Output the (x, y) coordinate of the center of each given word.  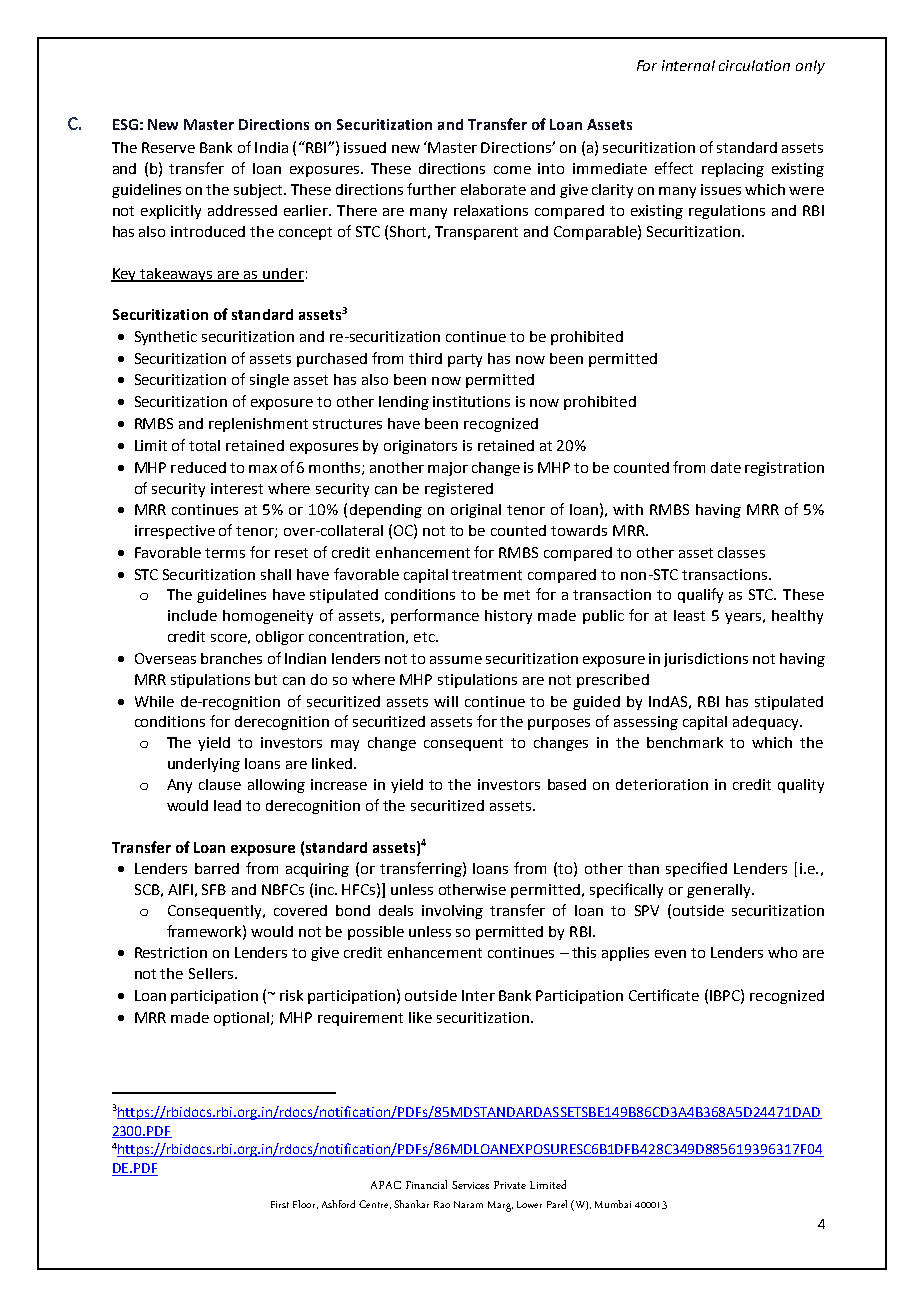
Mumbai (613, 1204)
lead (227, 805)
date (726, 467)
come (512, 170)
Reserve (168, 147)
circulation (754, 65)
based (567, 784)
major (448, 469)
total (204, 445)
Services (470, 1185)
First (280, 1204)
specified (696, 869)
